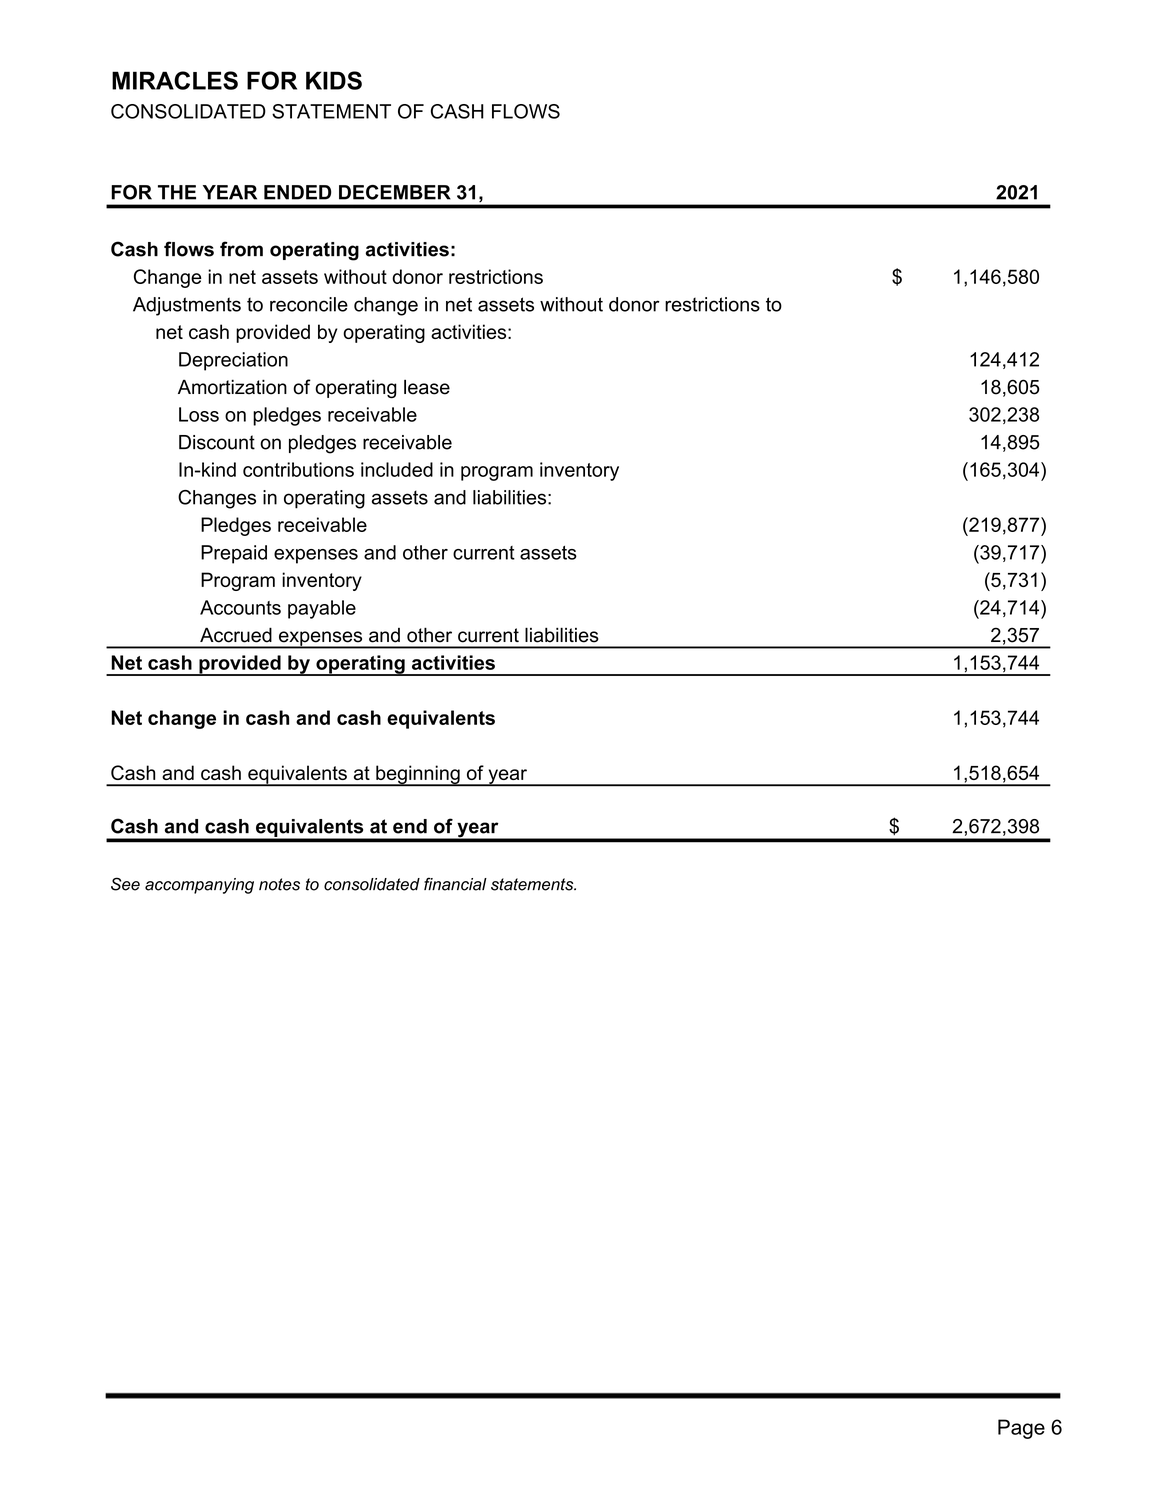  I want to click on KIDS, so click(334, 80).
